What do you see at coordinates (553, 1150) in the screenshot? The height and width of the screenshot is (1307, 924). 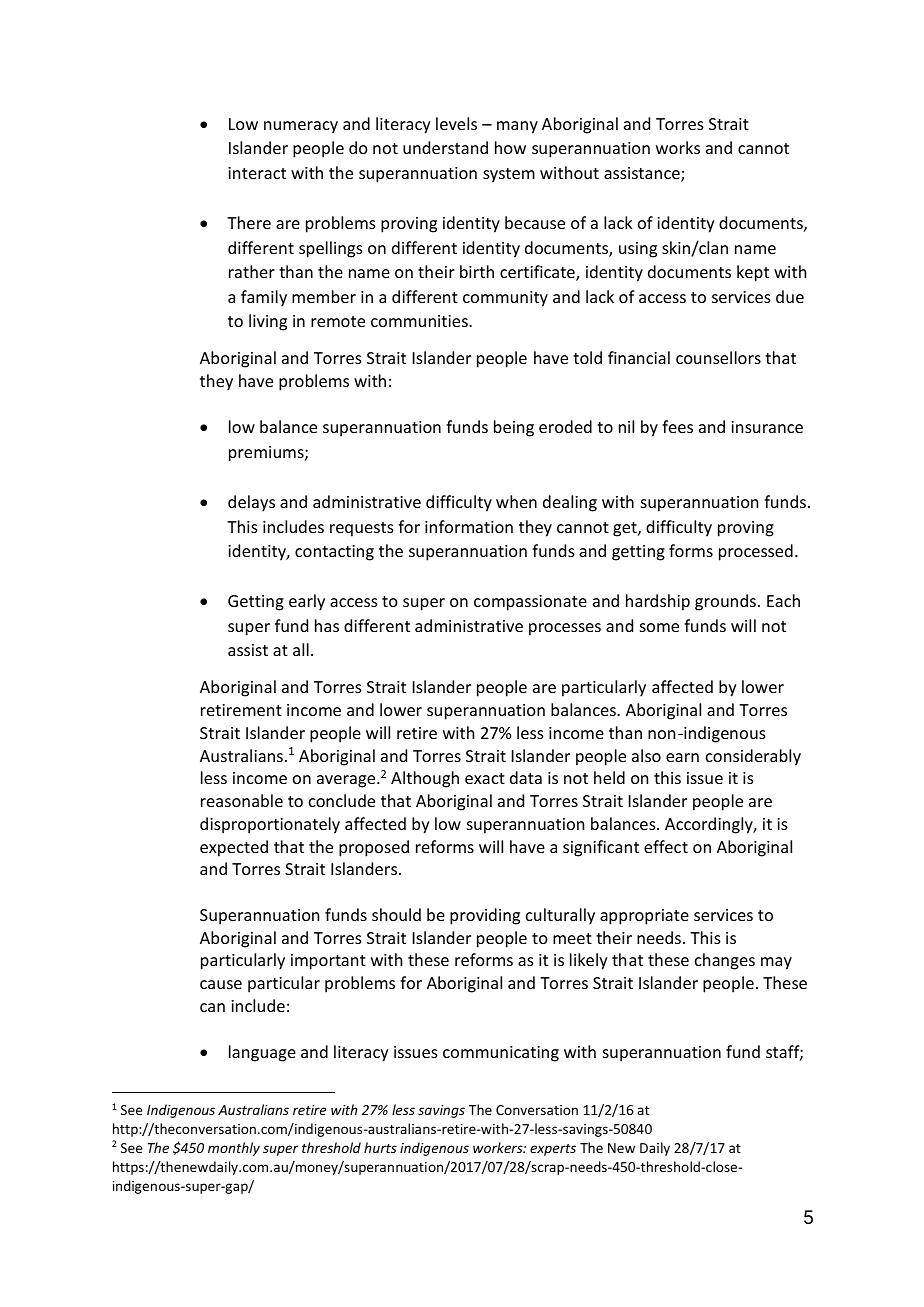 I see `experts` at bounding box center [553, 1150].
